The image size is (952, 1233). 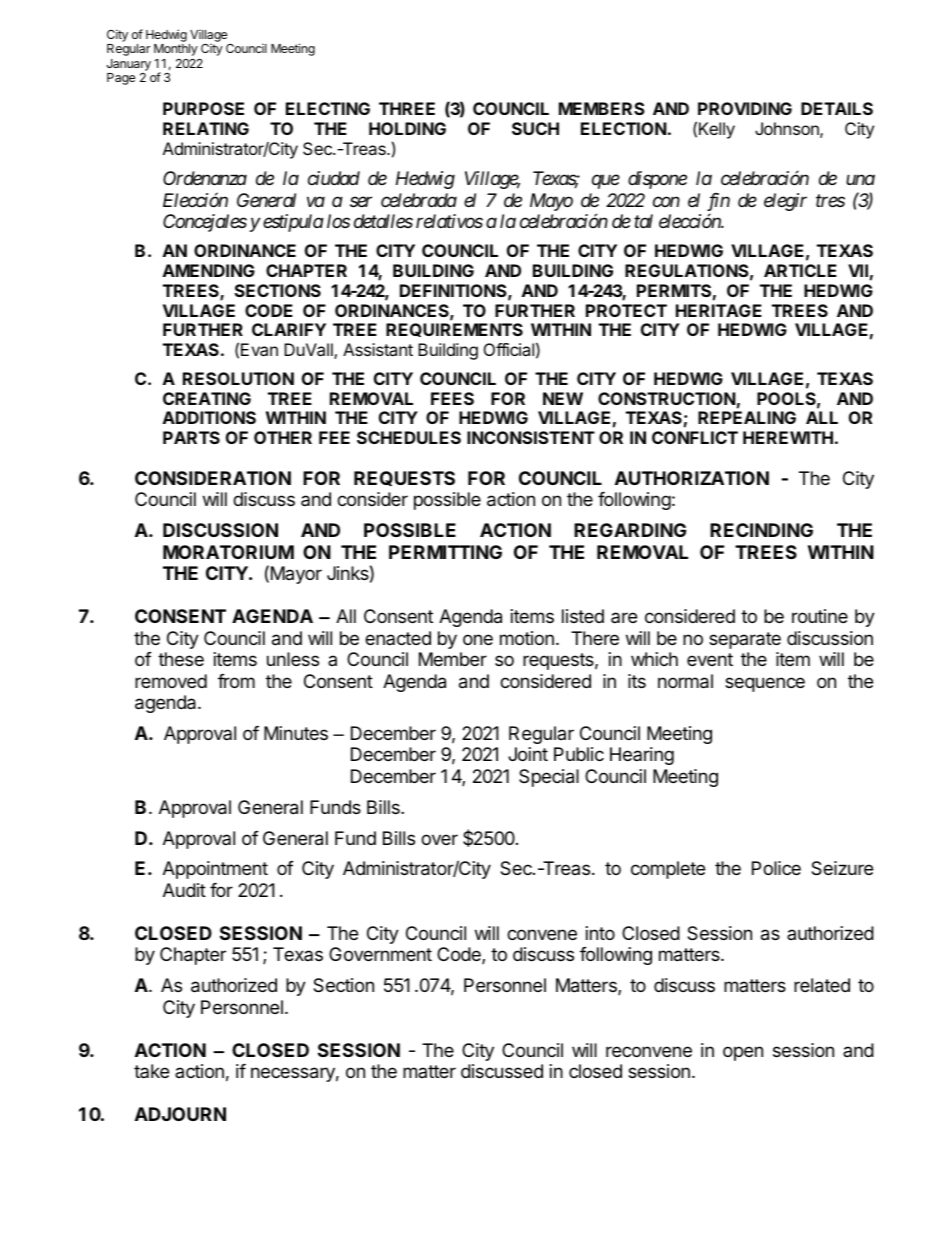 I want to click on PERMITTING, so click(x=445, y=552).
